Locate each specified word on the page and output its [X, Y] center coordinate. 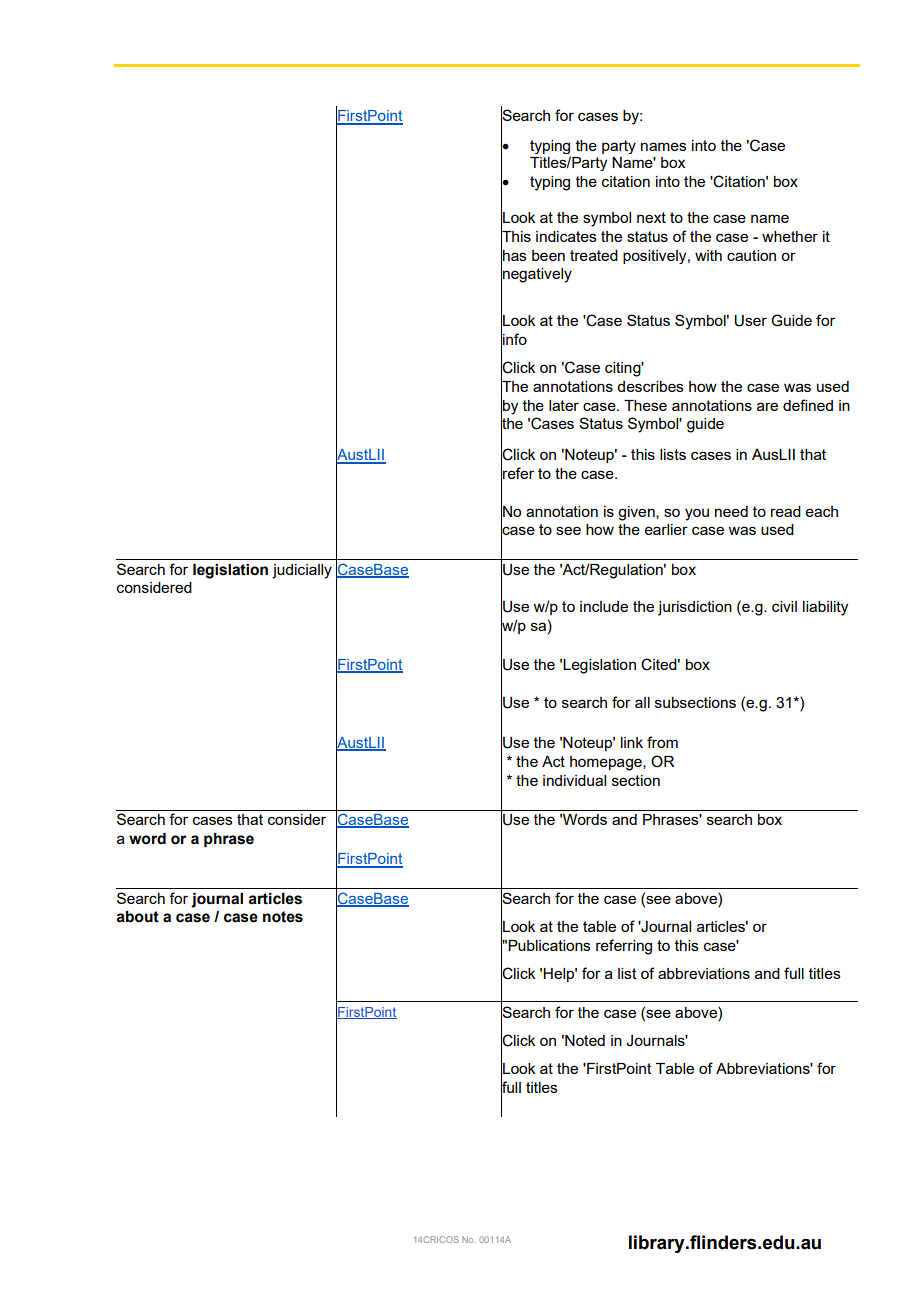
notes [283, 917]
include [604, 606]
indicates [566, 236]
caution [751, 255]
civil [784, 606]
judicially [302, 571]
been [548, 255]
